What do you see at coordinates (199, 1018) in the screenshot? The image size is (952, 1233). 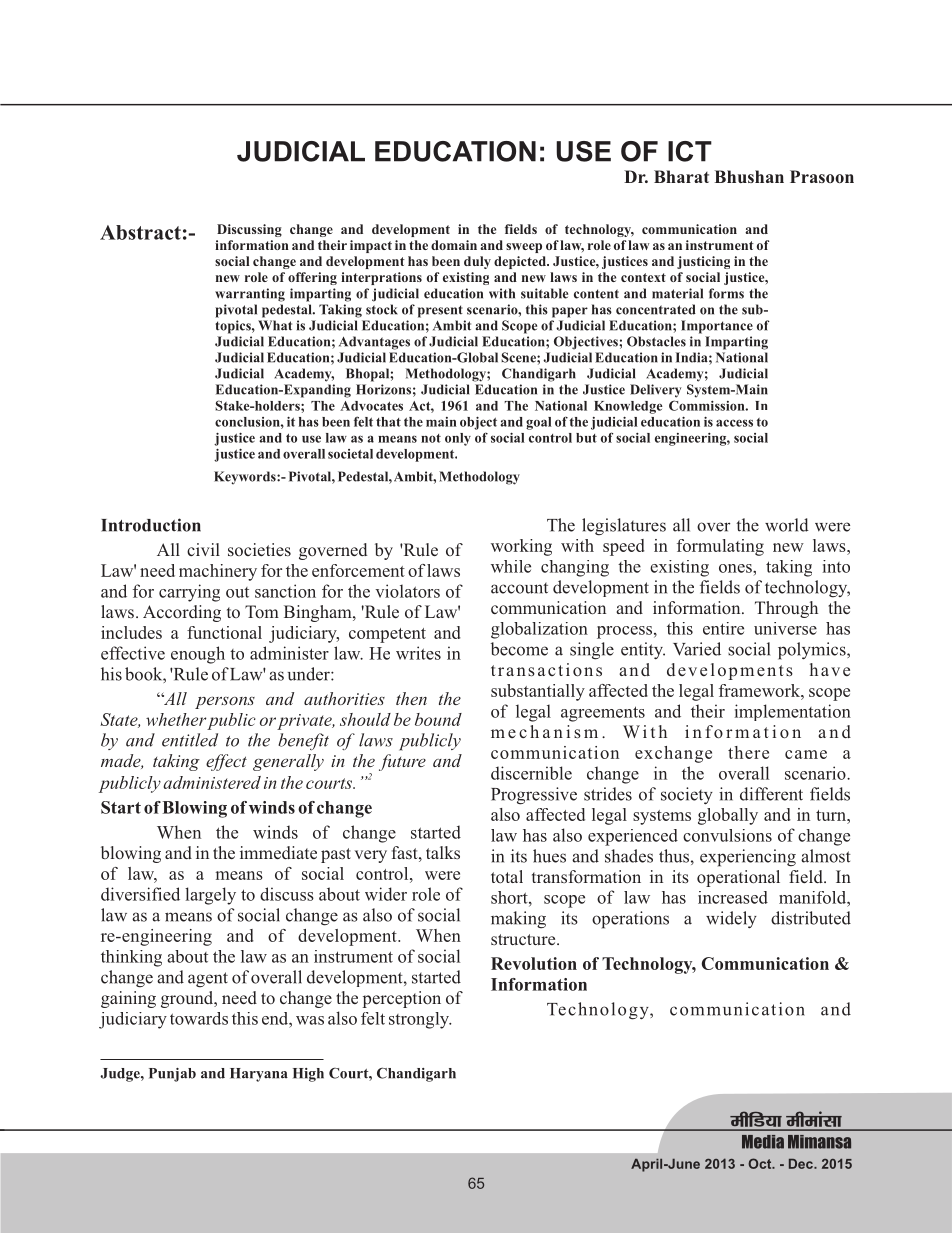 I see `towards` at bounding box center [199, 1018].
